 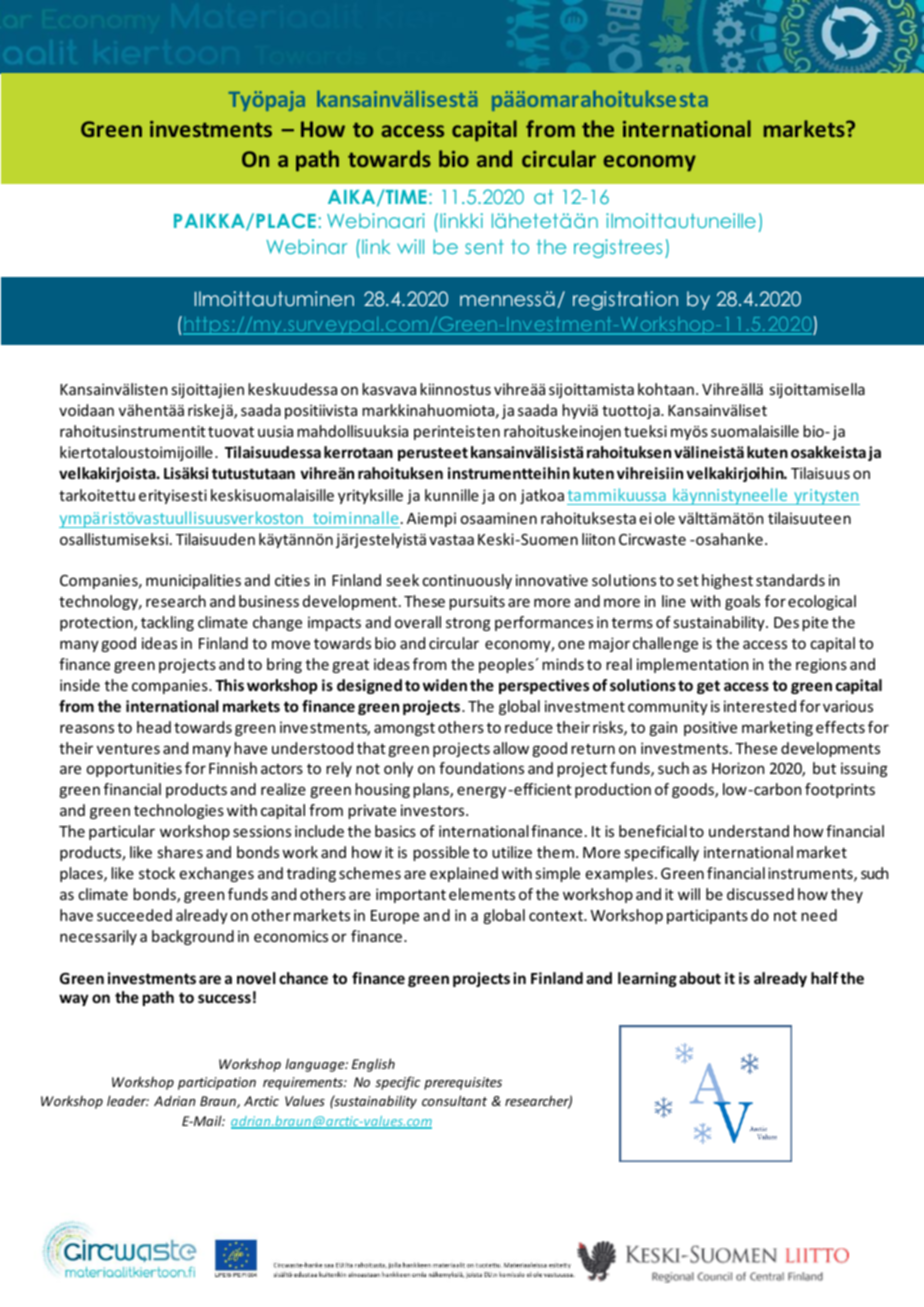 What do you see at coordinates (463, 1083) in the screenshot?
I see `prerequisites` at bounding box center [463, 1083].
